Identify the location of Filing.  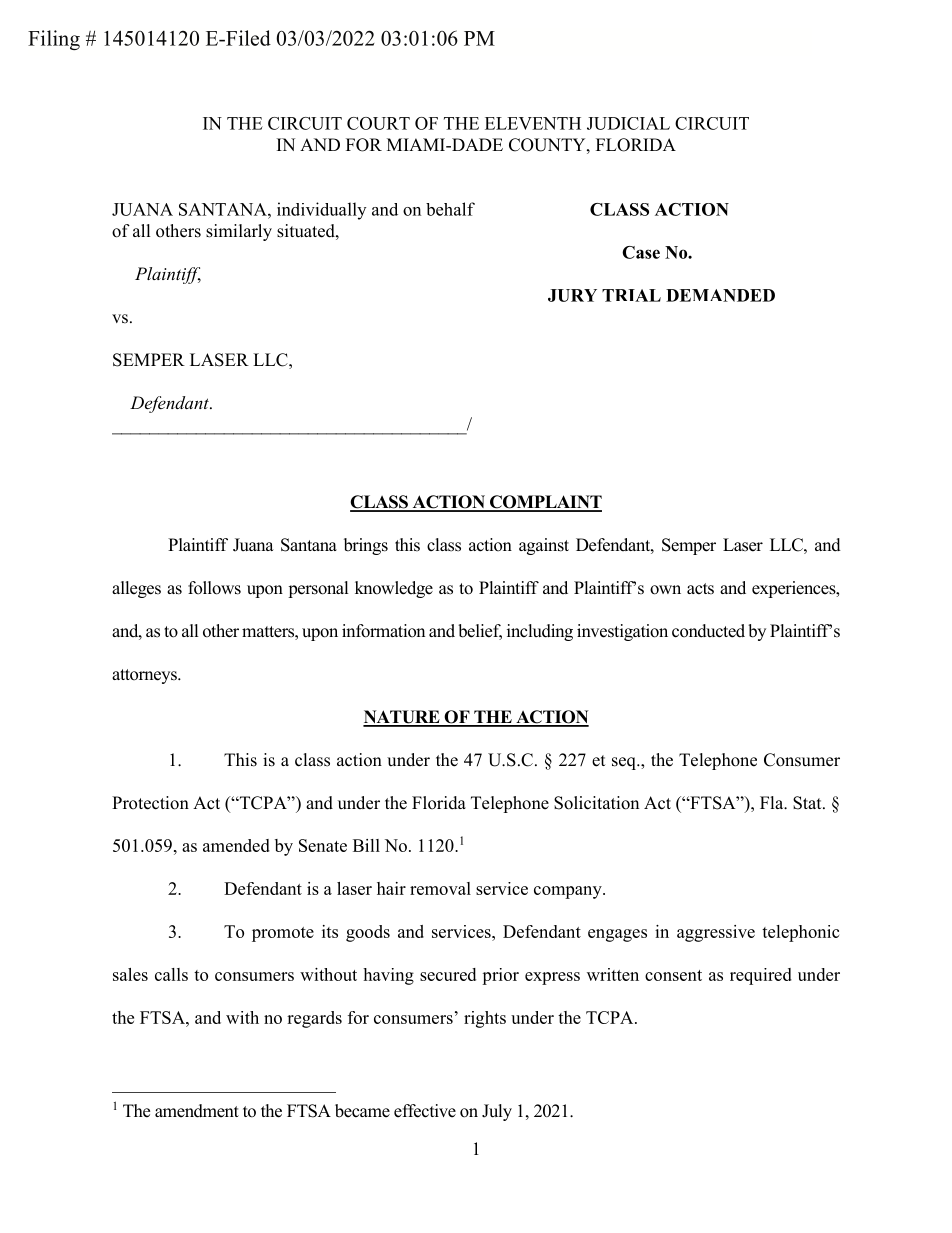
(54, 40).
